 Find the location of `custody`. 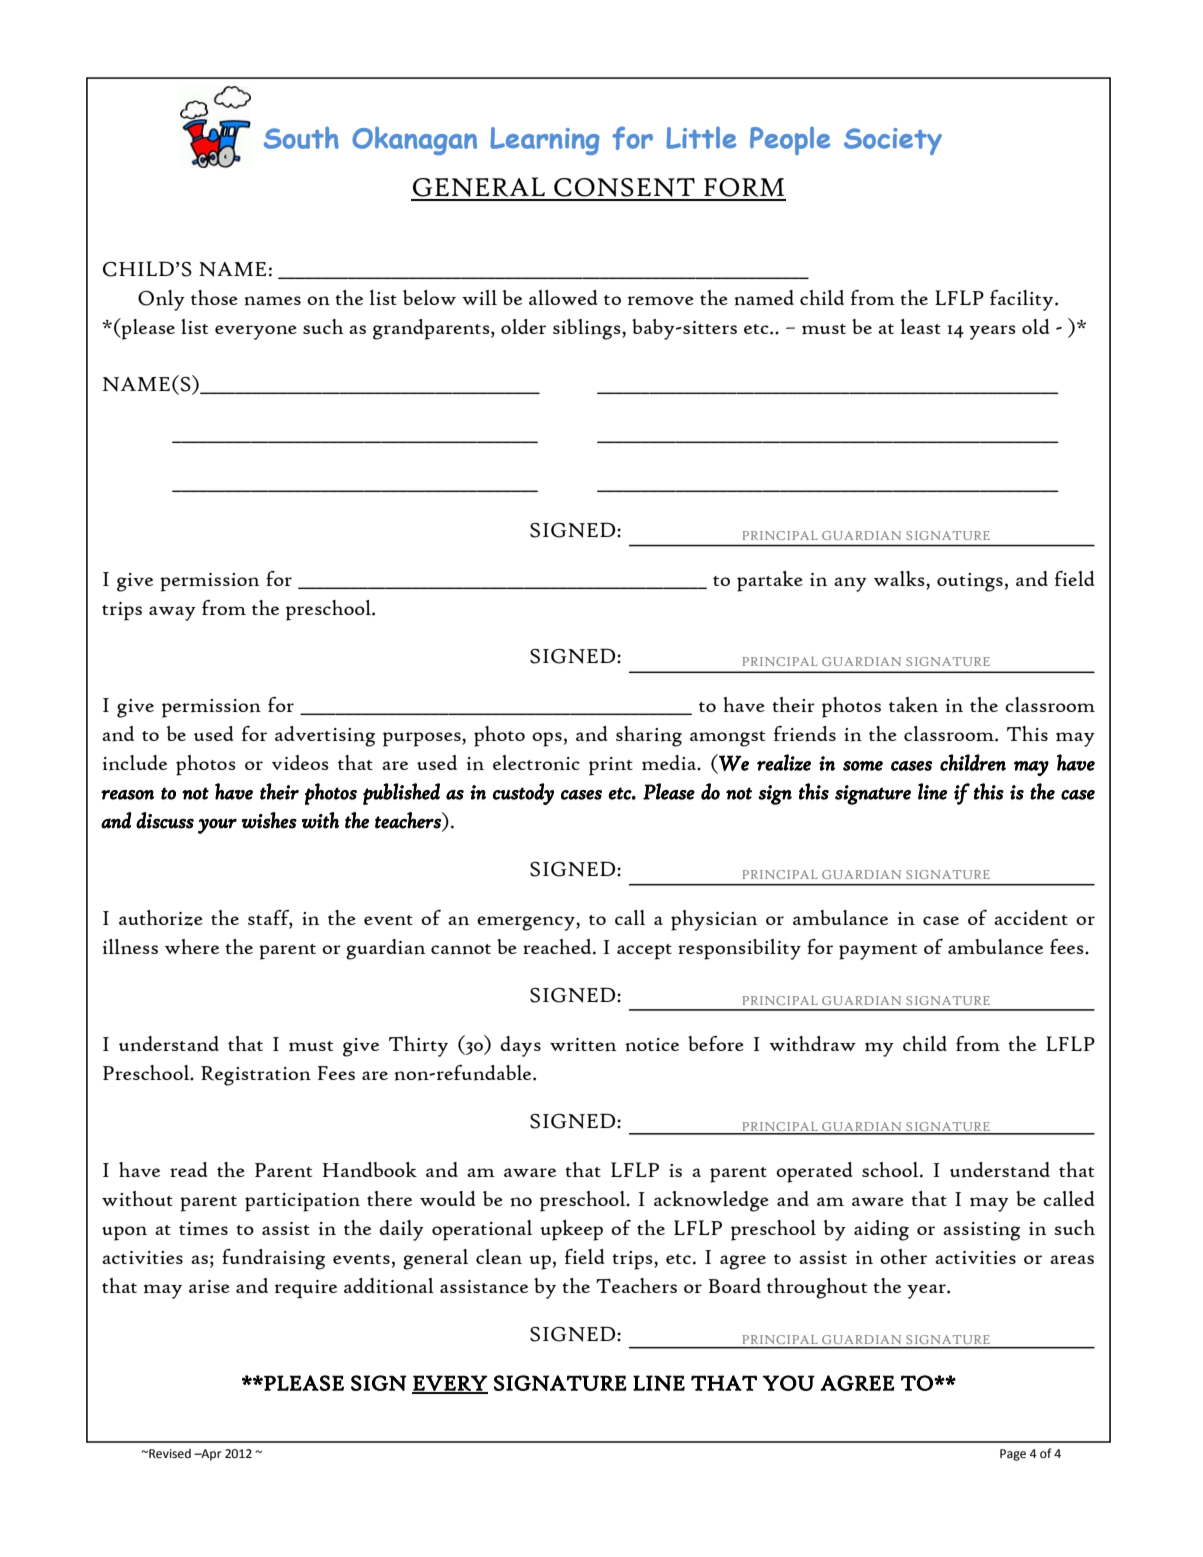

custody is located at coordinates (523, 794).
